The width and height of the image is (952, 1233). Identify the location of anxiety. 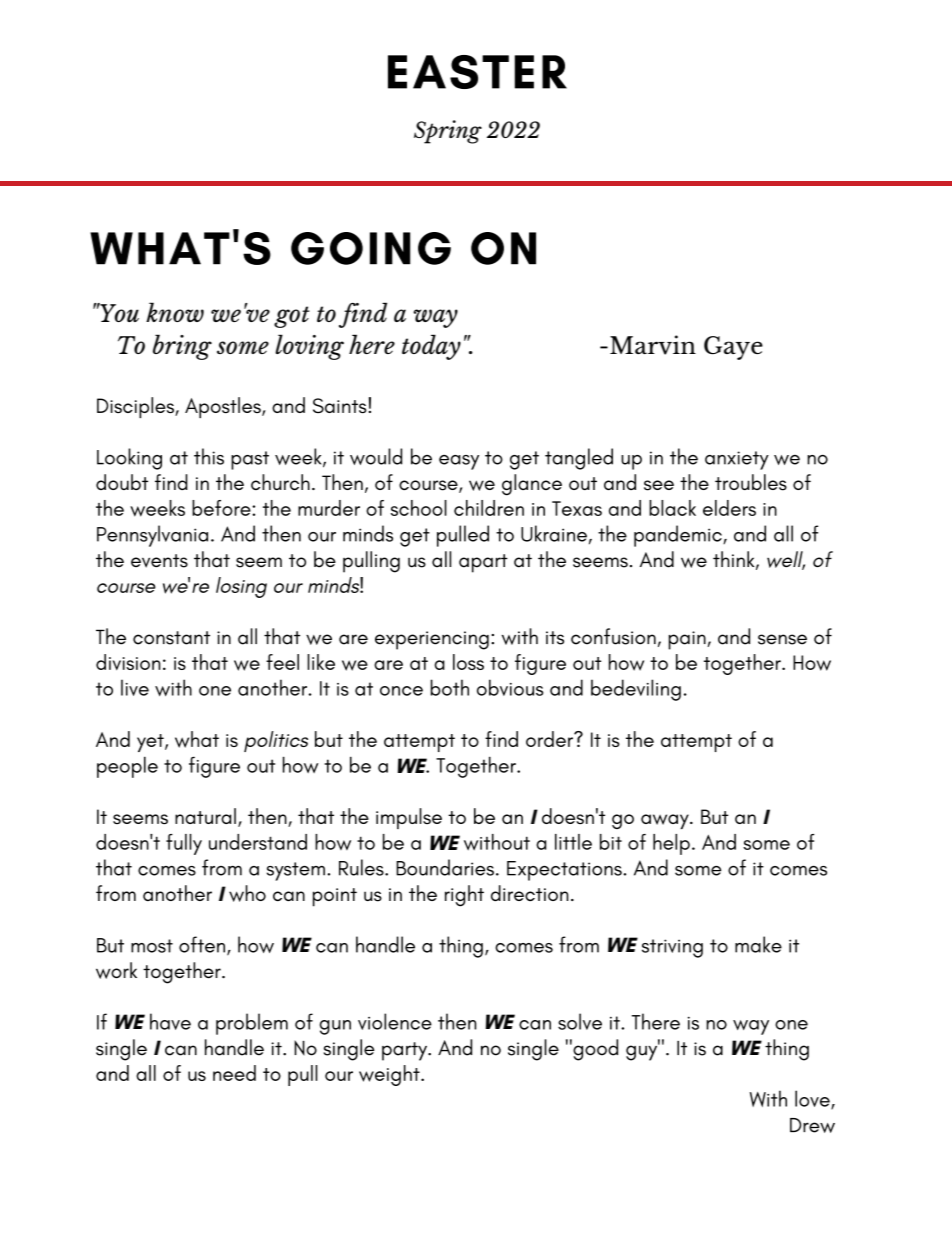
(737, 460).
